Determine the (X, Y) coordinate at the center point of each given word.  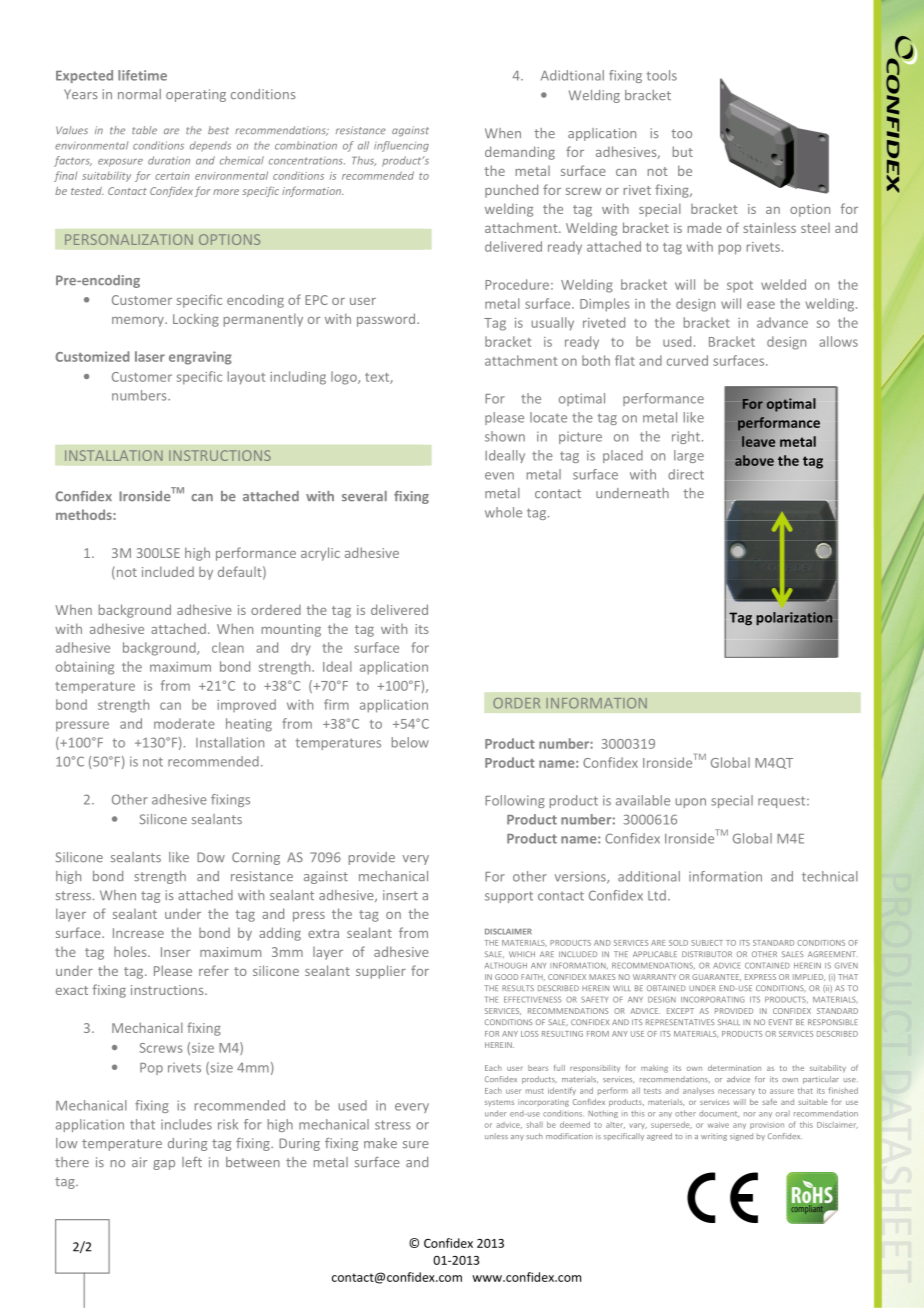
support (509, 897)
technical (830, 876)
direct (686, 474)
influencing (401, 146)
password (386, 320)
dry (301, 649)
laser (150, 356)
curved (687, 360)
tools (662, 75)
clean (228, 647)
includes (186, 1124)
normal (139, 94)
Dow (211, 857)
